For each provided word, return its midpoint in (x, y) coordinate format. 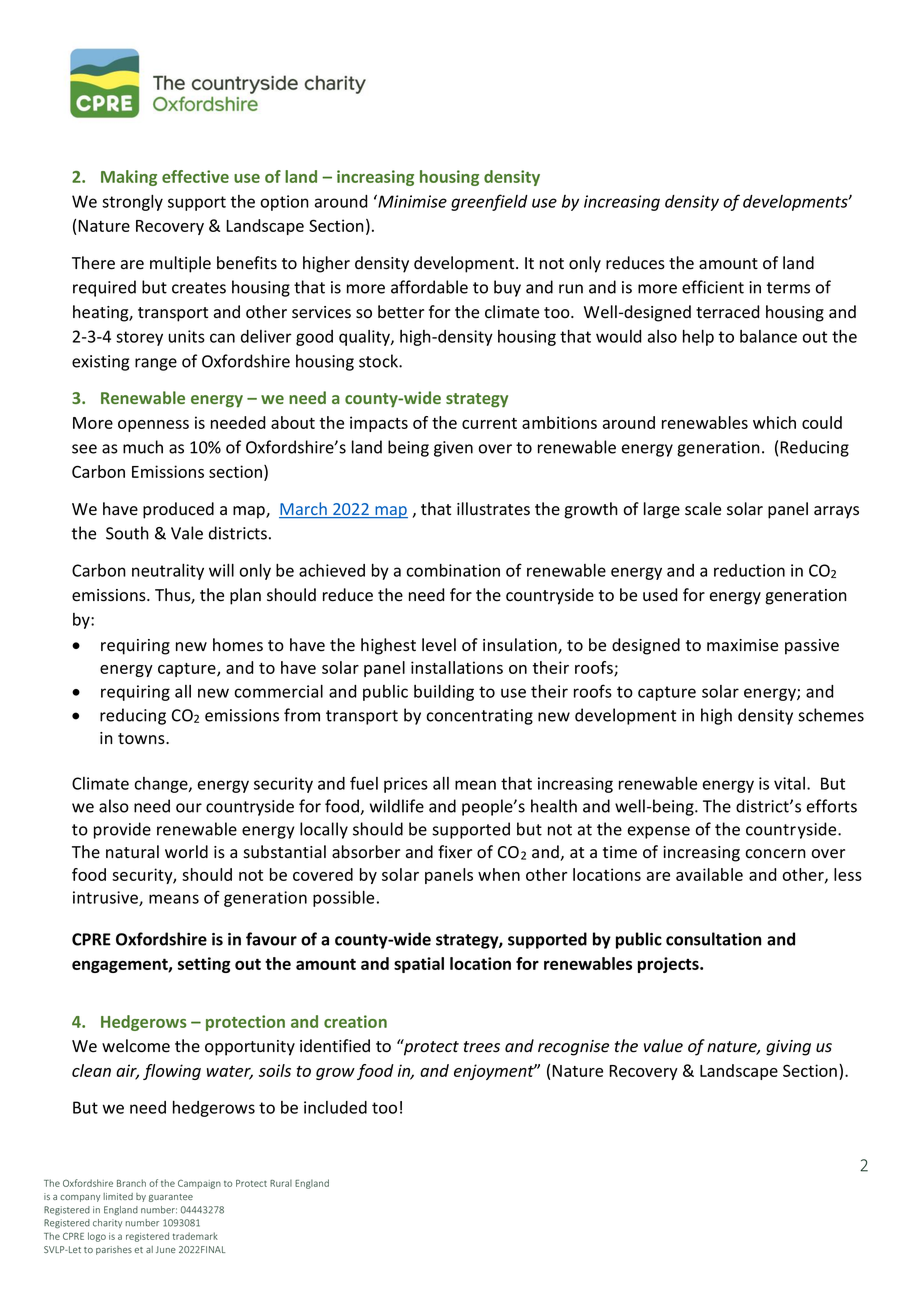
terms (788, 288)
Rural (281, 1183)
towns (142, 739)
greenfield (489, 202)
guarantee (171, 1198)
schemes (831, 715)
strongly (132, 203)
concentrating (480, 717)
